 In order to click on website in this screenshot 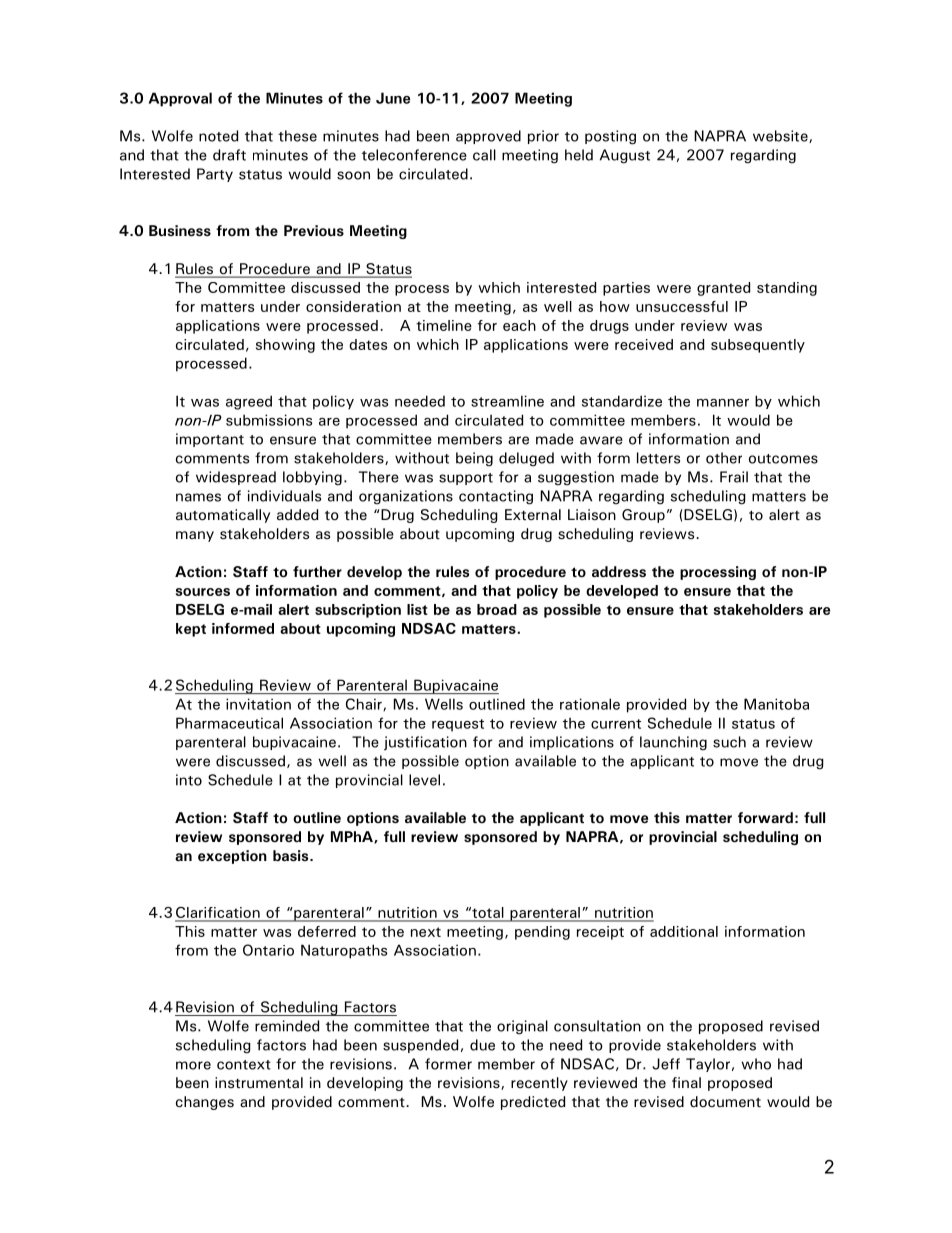, I will do `click(781, 136)`.
